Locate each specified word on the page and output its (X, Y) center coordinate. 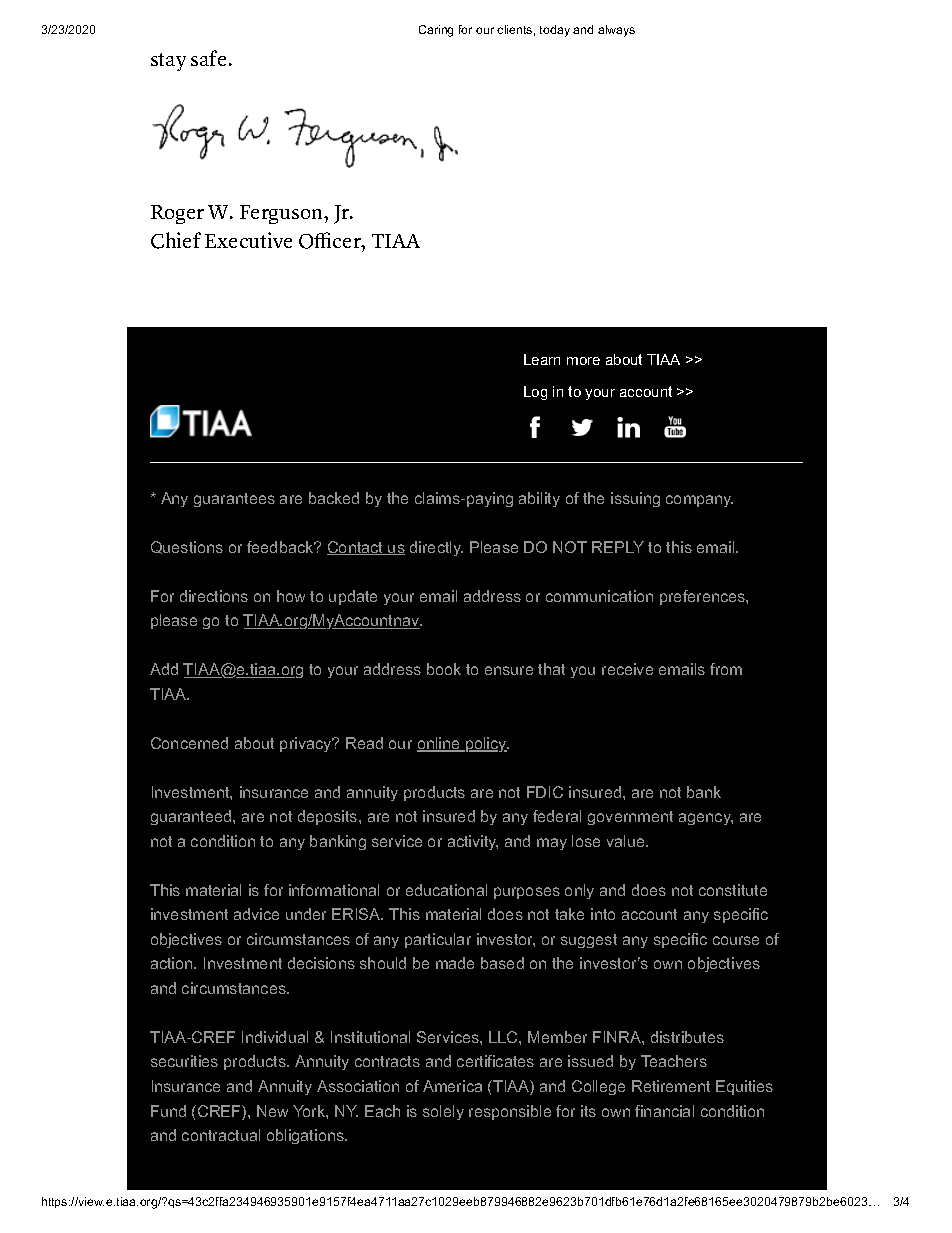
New (272, 1111)
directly (436, 548)
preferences (703, 597)
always (616, 31)
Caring (436, 31)
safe (208, 58)
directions (214, 596)
